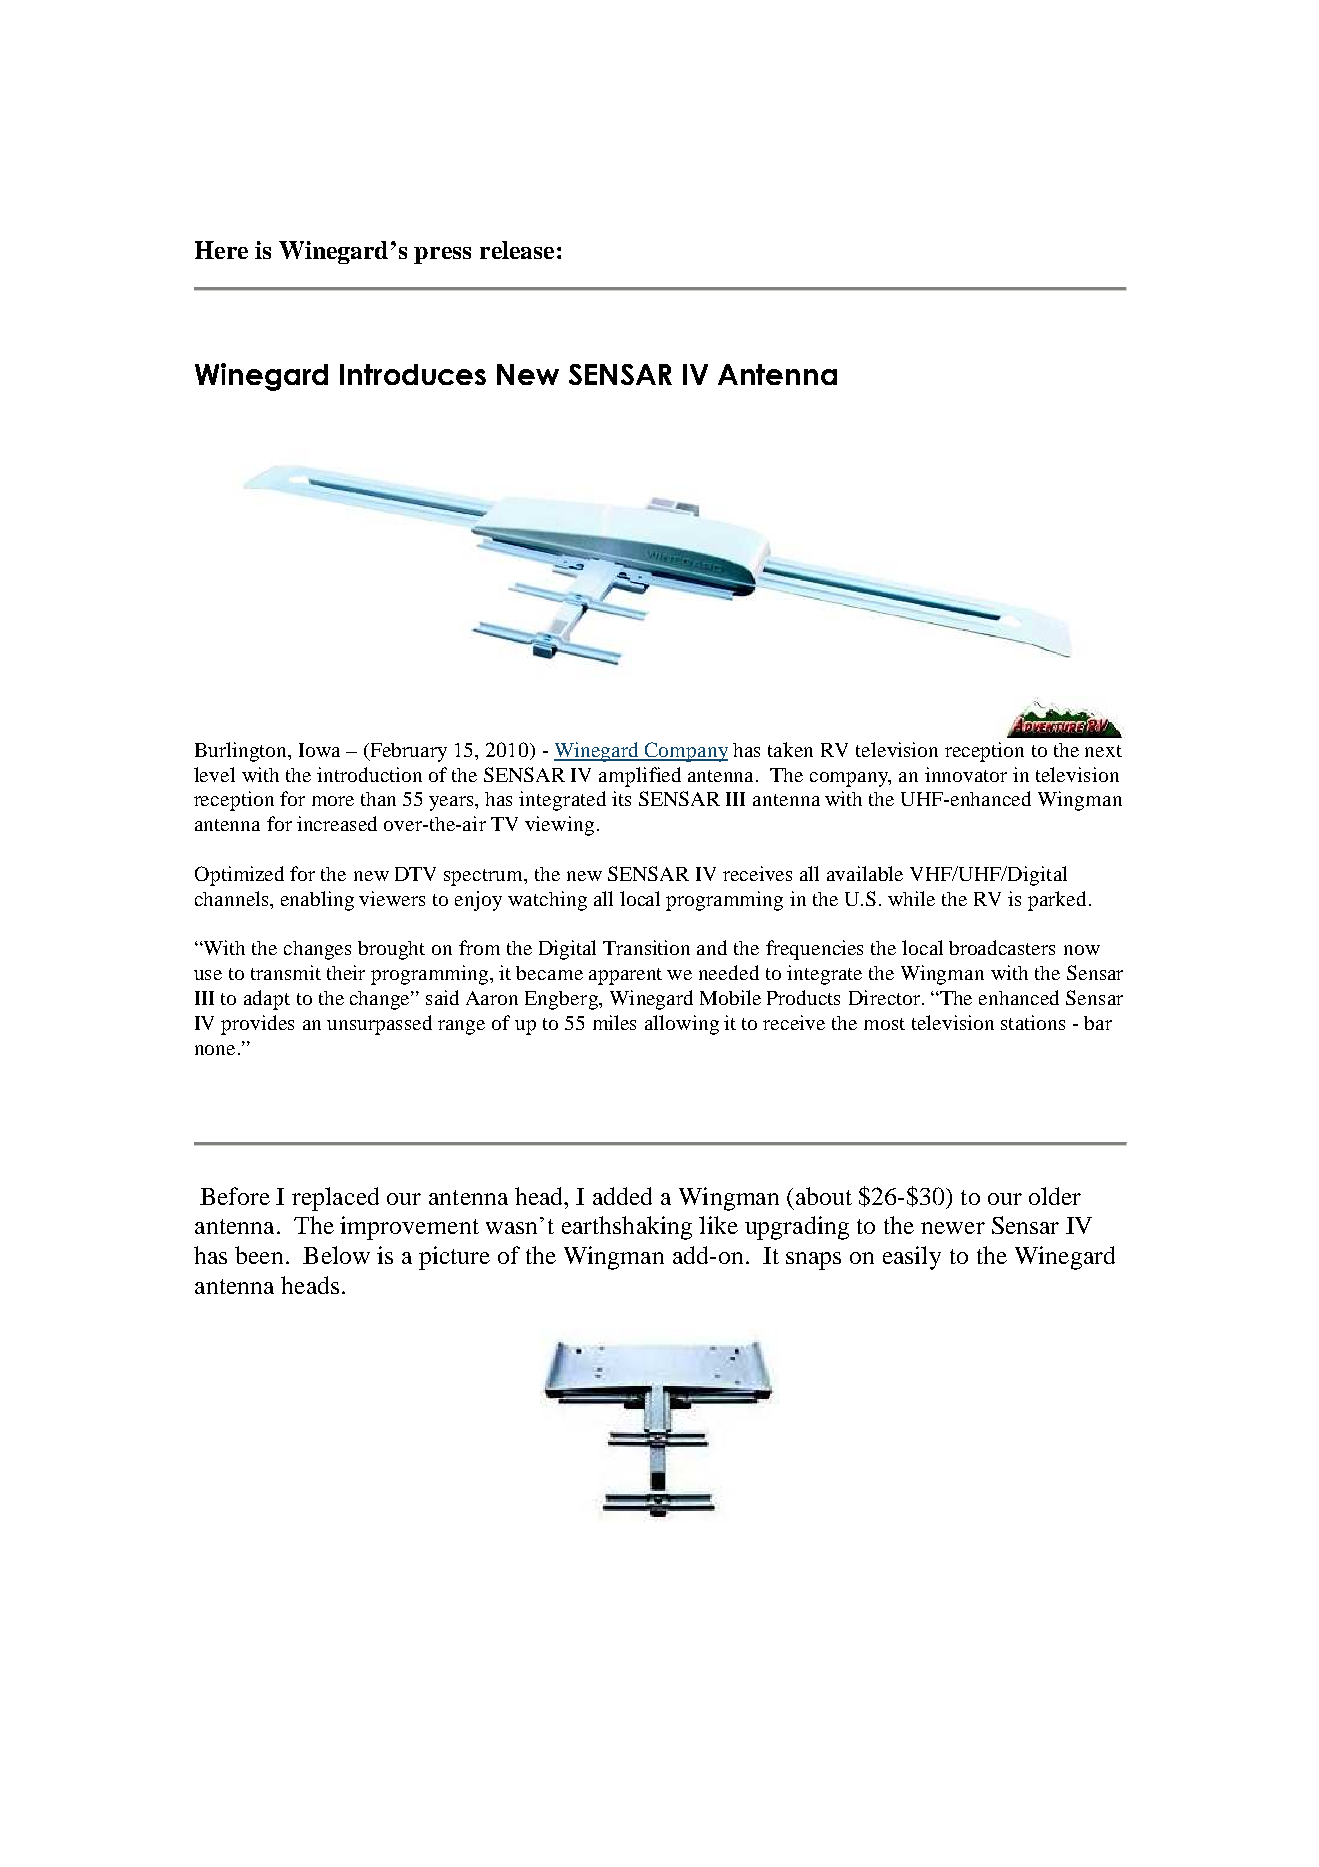  I want to click on release, so click(517, 250).
